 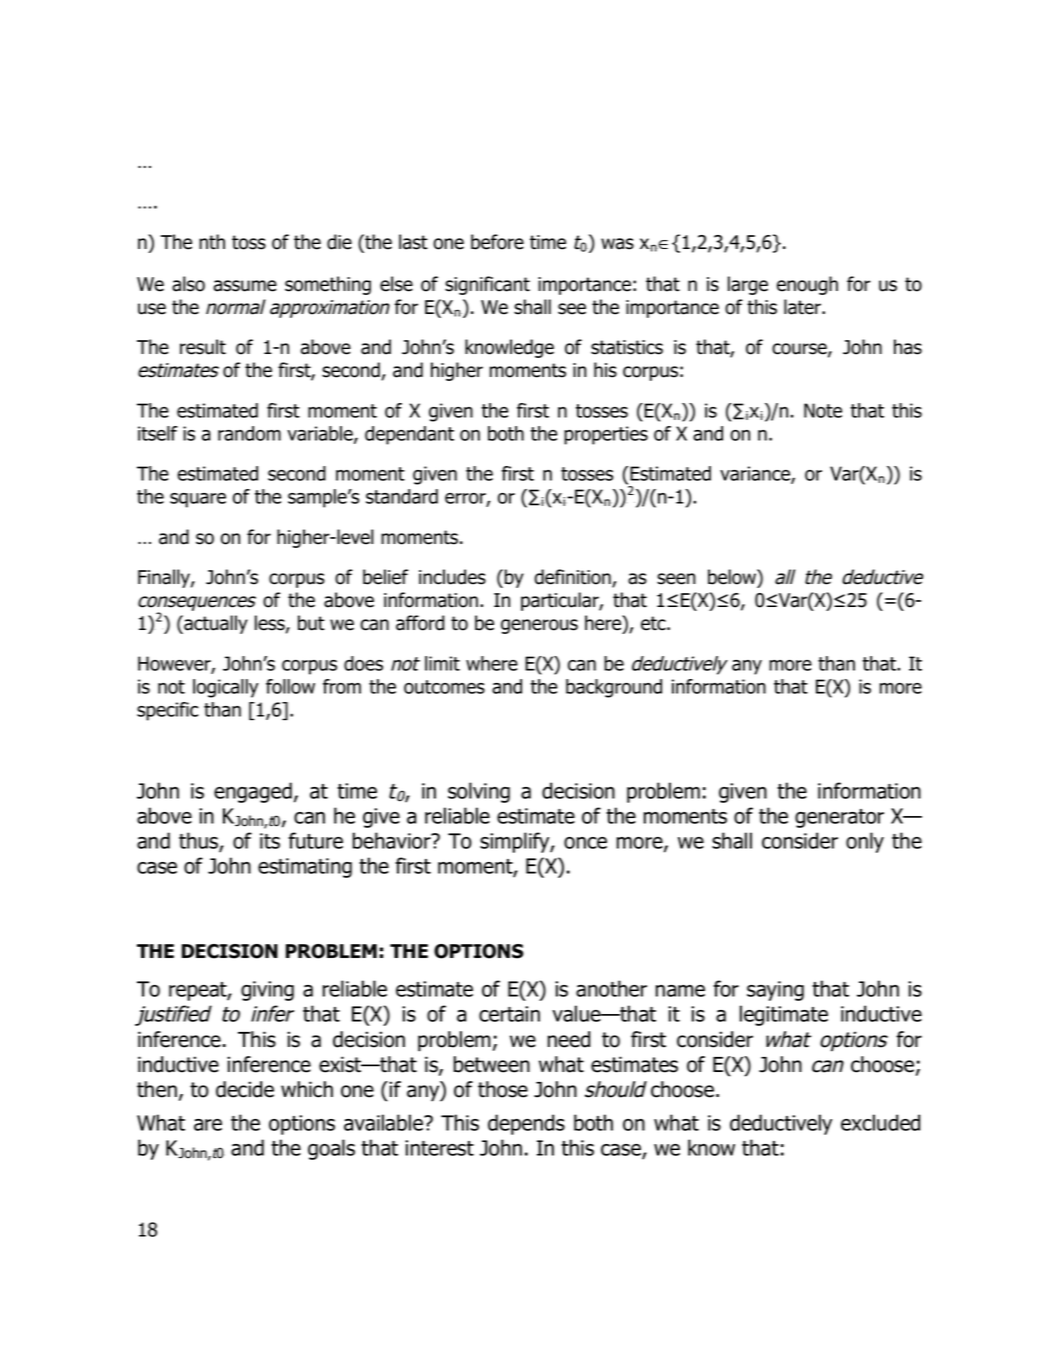 I want to click on enough, so click(x=807, y=285).
